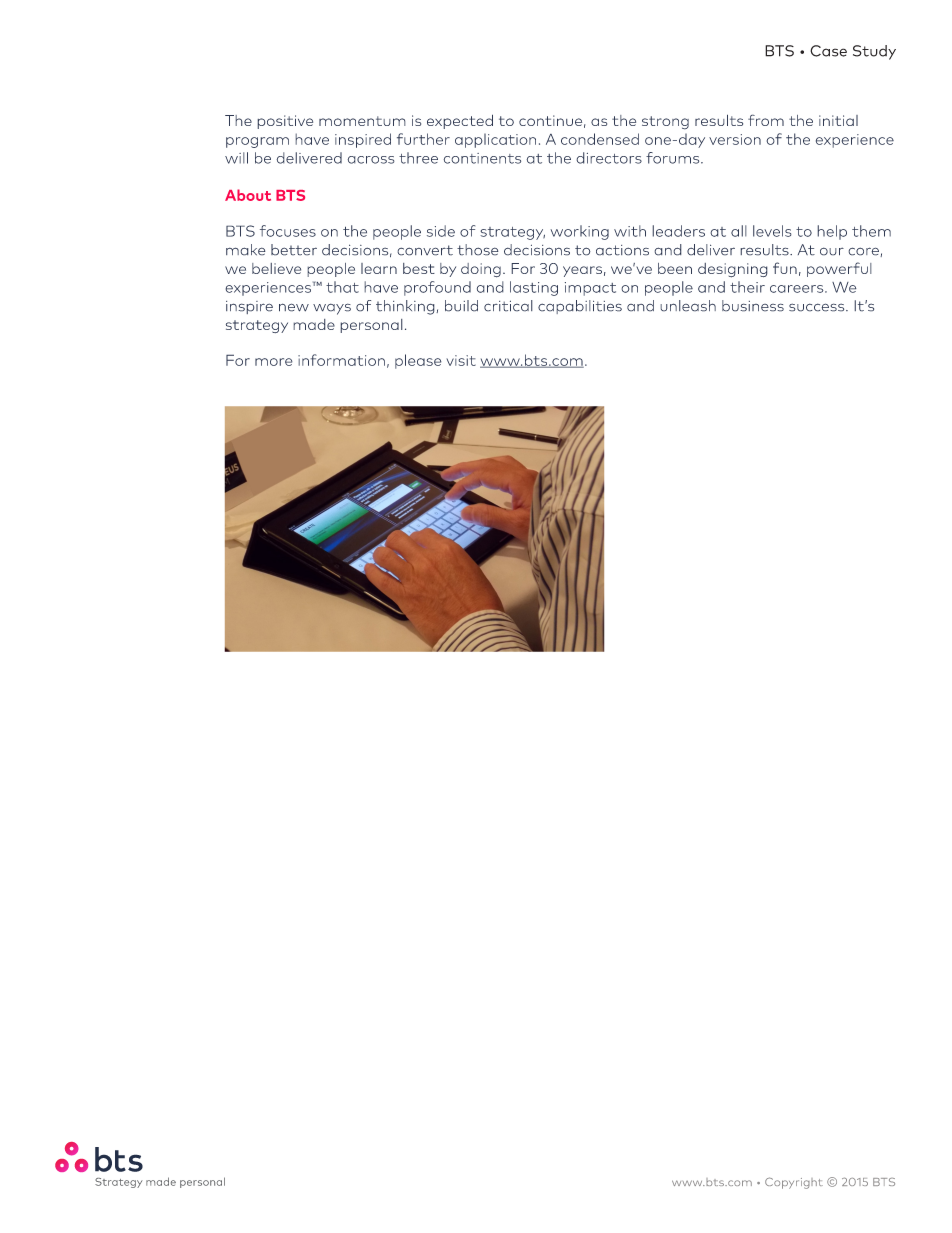 The height and width of the document is (1233, 952). What do you see at coordinates (274, 362) in the document?
I see `more` at bounding box center [274, 362].
